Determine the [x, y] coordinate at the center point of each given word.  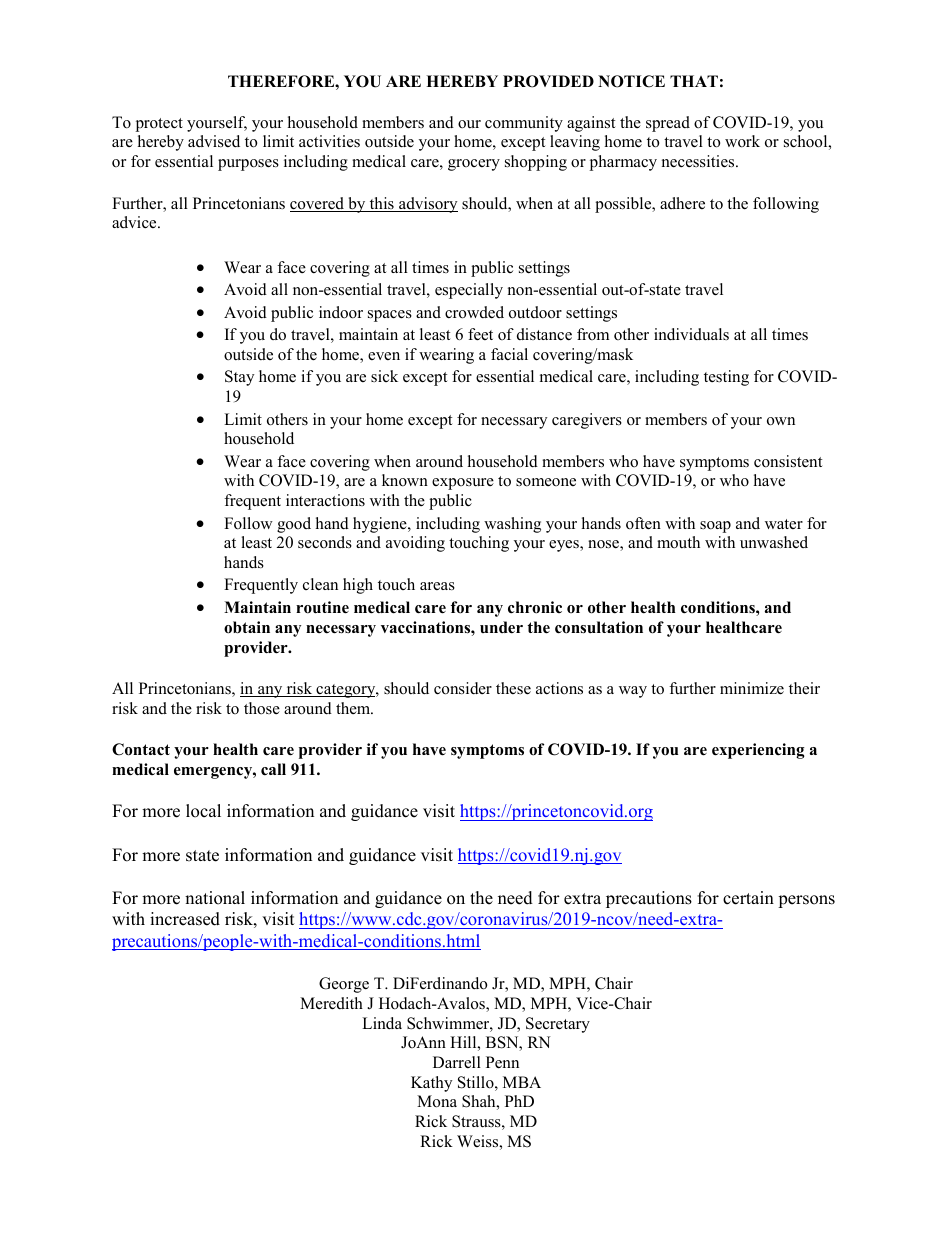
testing [726, 378]
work [742, 141]
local [203, 811]
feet [480, 334]
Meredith [331, 1003]
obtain [247, 627]
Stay [239, 378]
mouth [678, 542]
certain [748, 898]
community [524, 124]
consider [463, 688]
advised [214, 141]
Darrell [457, 1062]
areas [437, 586]
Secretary [558, 1025]
